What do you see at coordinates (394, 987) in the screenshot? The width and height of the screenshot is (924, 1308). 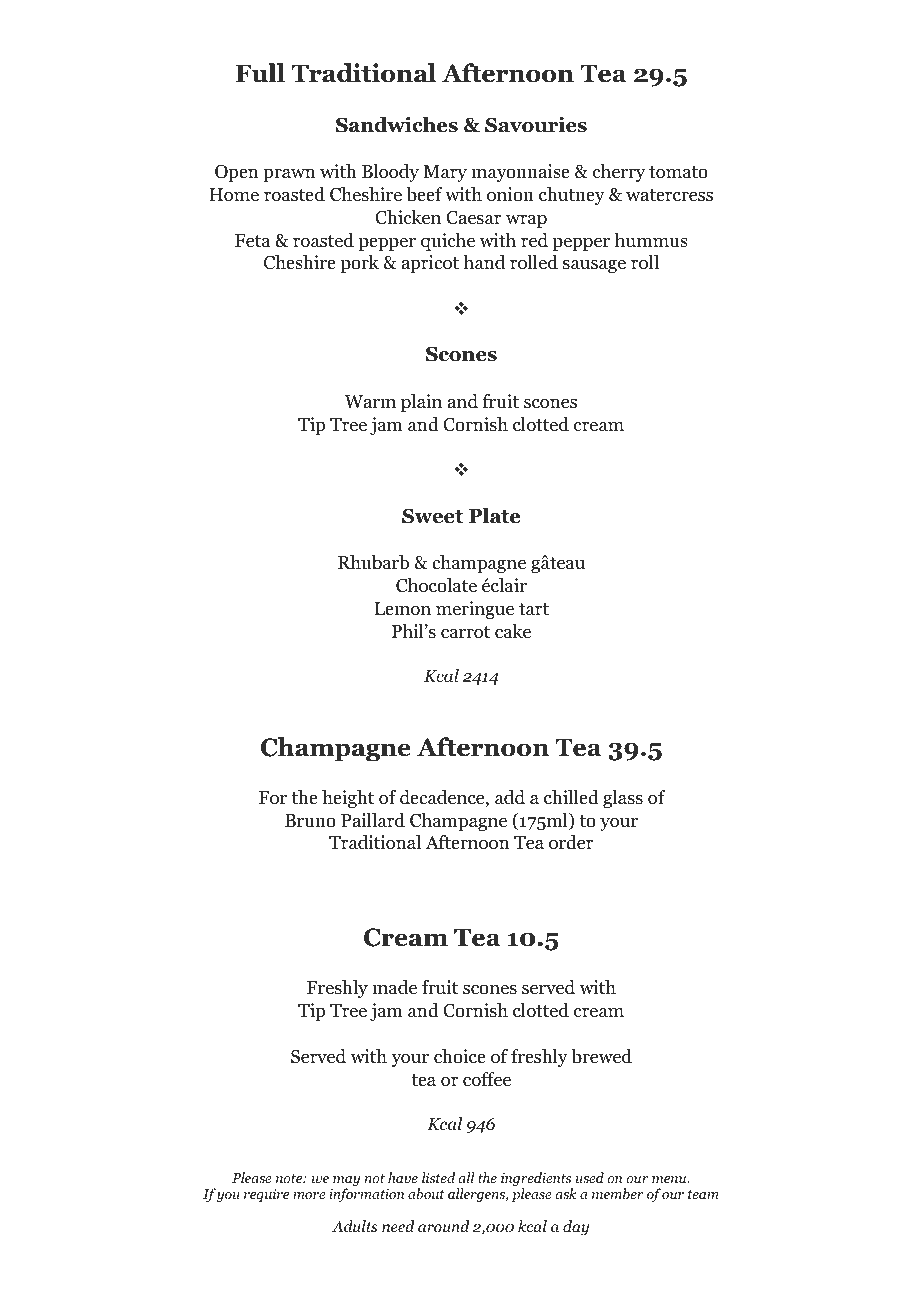 I see `made` at bounding box center [394, 987].
